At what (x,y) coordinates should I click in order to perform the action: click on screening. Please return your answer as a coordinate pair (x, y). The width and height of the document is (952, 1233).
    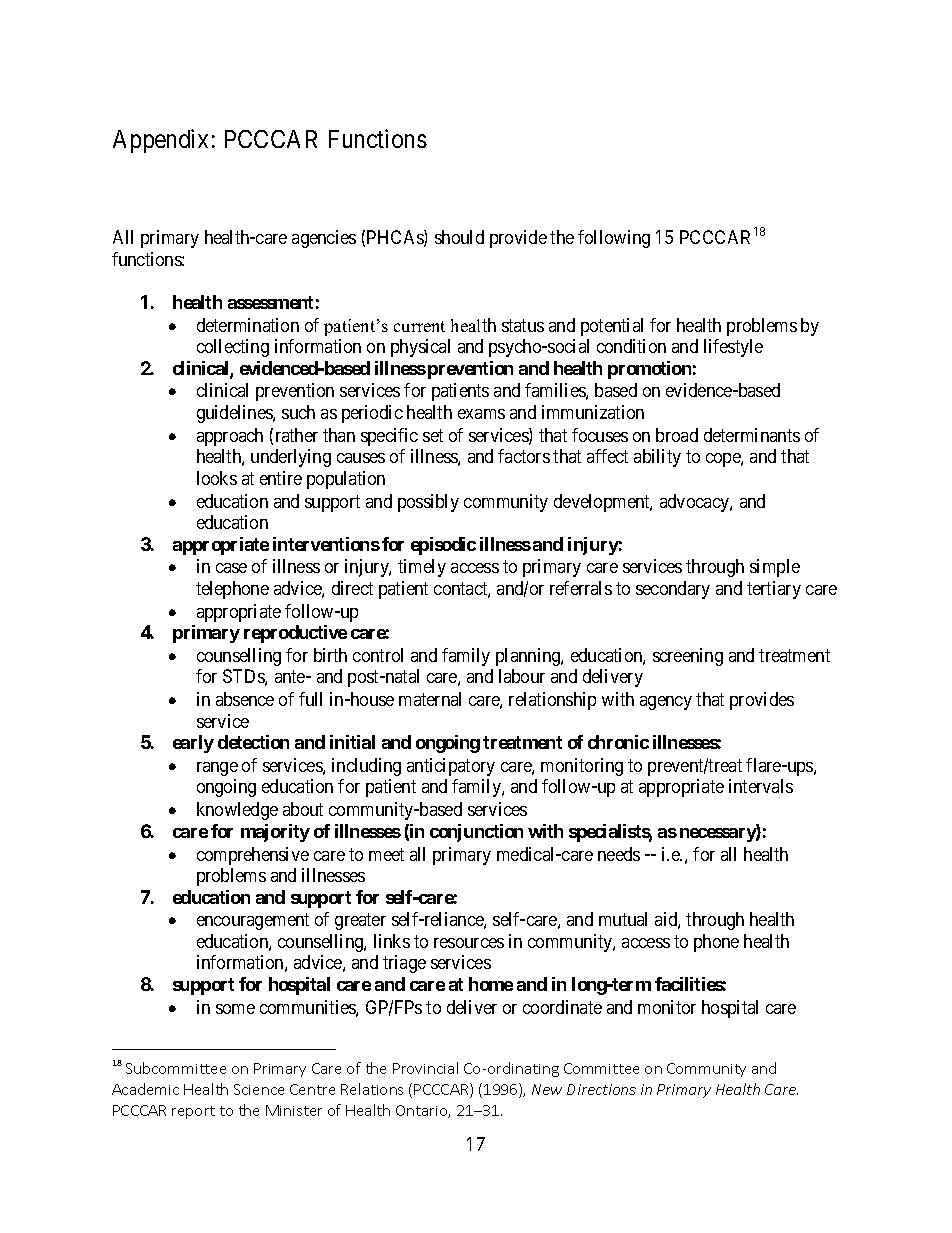
    Looking at the image, I should click on (688, 657).
